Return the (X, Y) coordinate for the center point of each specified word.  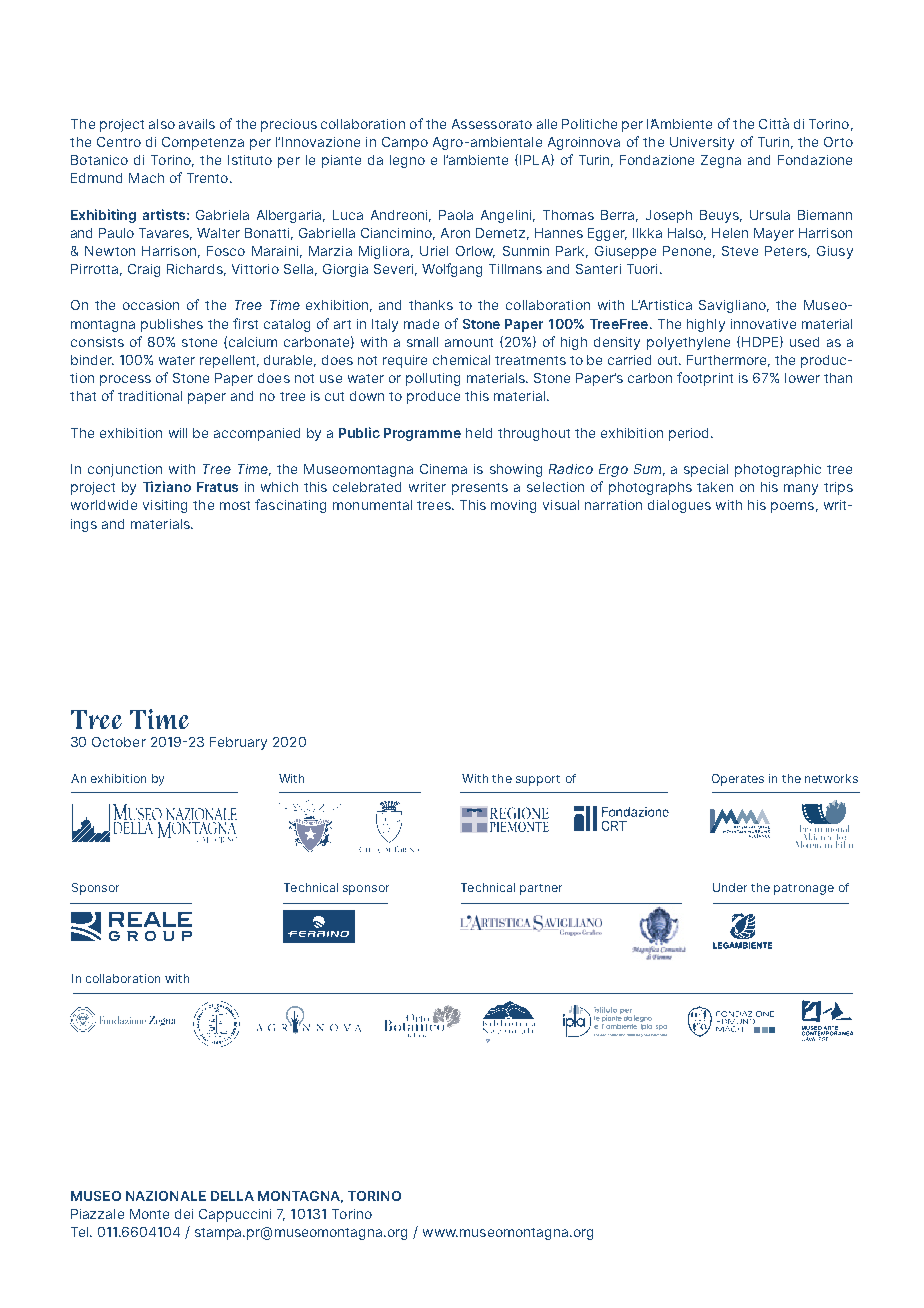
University (702, 143)
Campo (405, 143)
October (119, 742)
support (538, 780)
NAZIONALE (166, 1196)
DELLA (232, 1196)
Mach (146, 178)
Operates (738, 780)
